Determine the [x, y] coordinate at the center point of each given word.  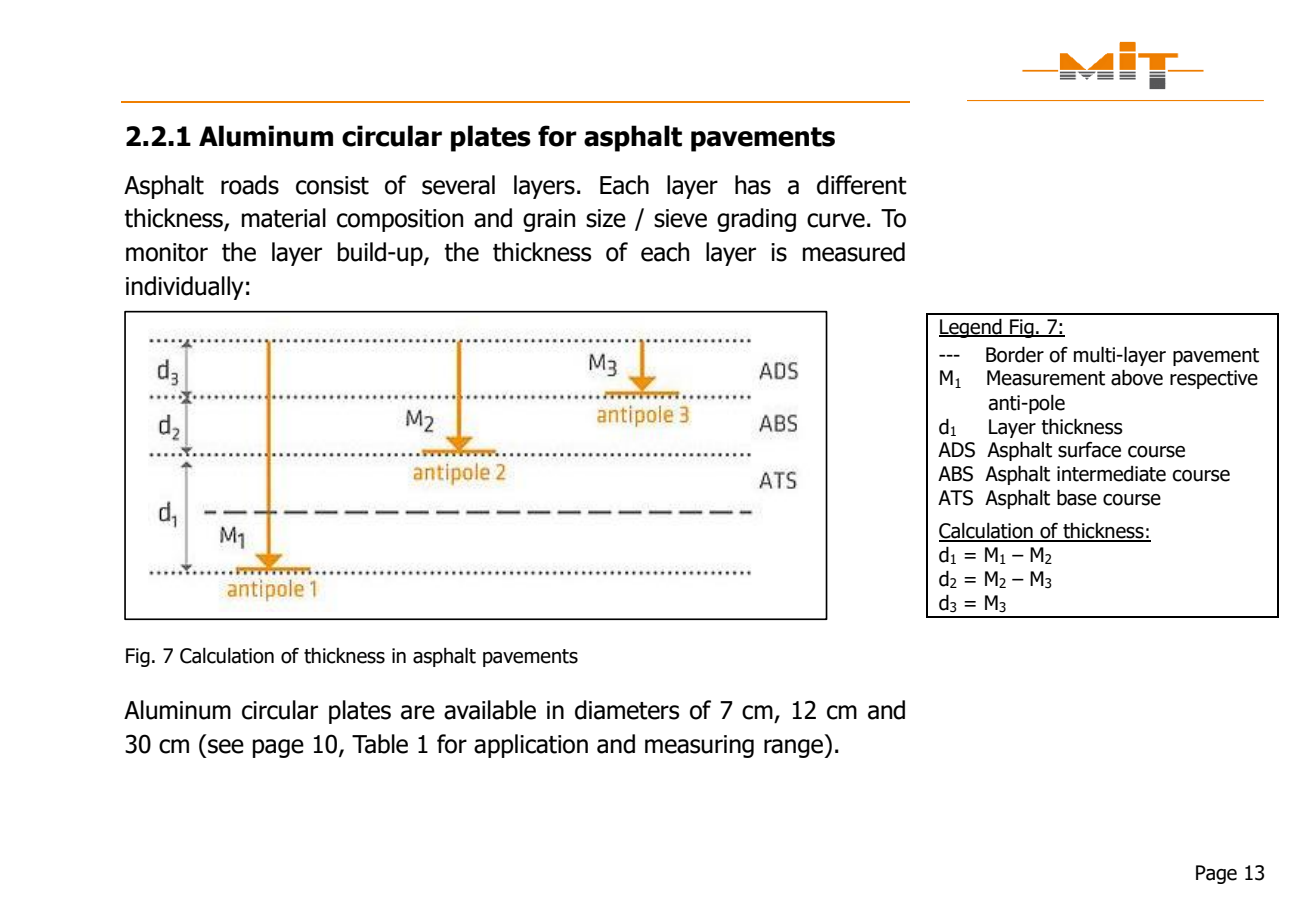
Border [1015, 354]
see [226, 746]
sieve [680, 218]
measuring [699, 746]
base [1077, 497]
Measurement [1046, 378]
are [418, 712]
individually [185, 288]
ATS [955, 498]
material [284, 218]
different [862, 185]
